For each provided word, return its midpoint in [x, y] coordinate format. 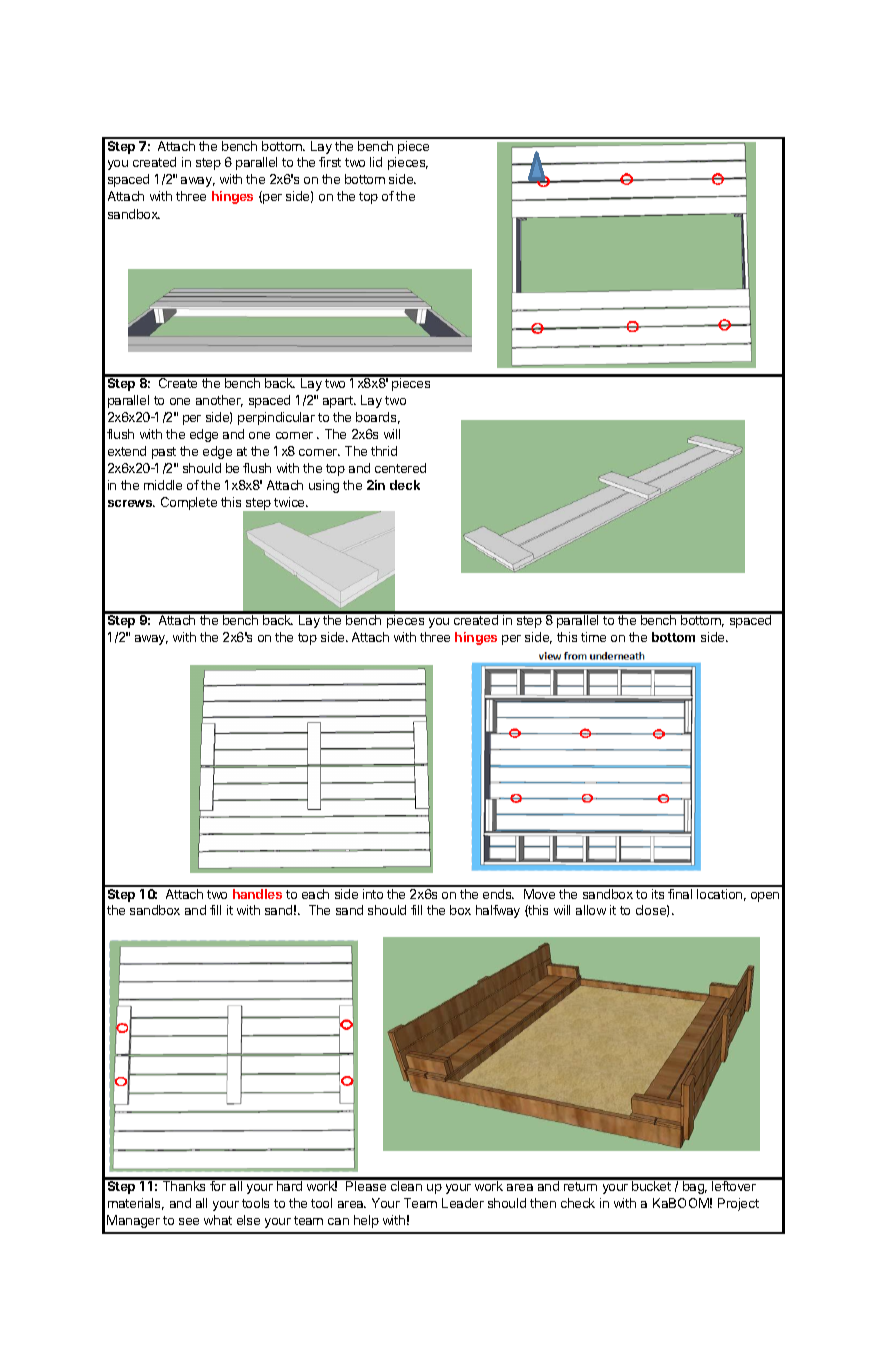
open [765, 897]
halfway [498, 911]
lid [376, 162]
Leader [463, 1203]
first [330, 162]
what [218, 1220]
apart [339, 402]
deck [405, 485]
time [593, 637]
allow [591, 910]
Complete [189, 503]
